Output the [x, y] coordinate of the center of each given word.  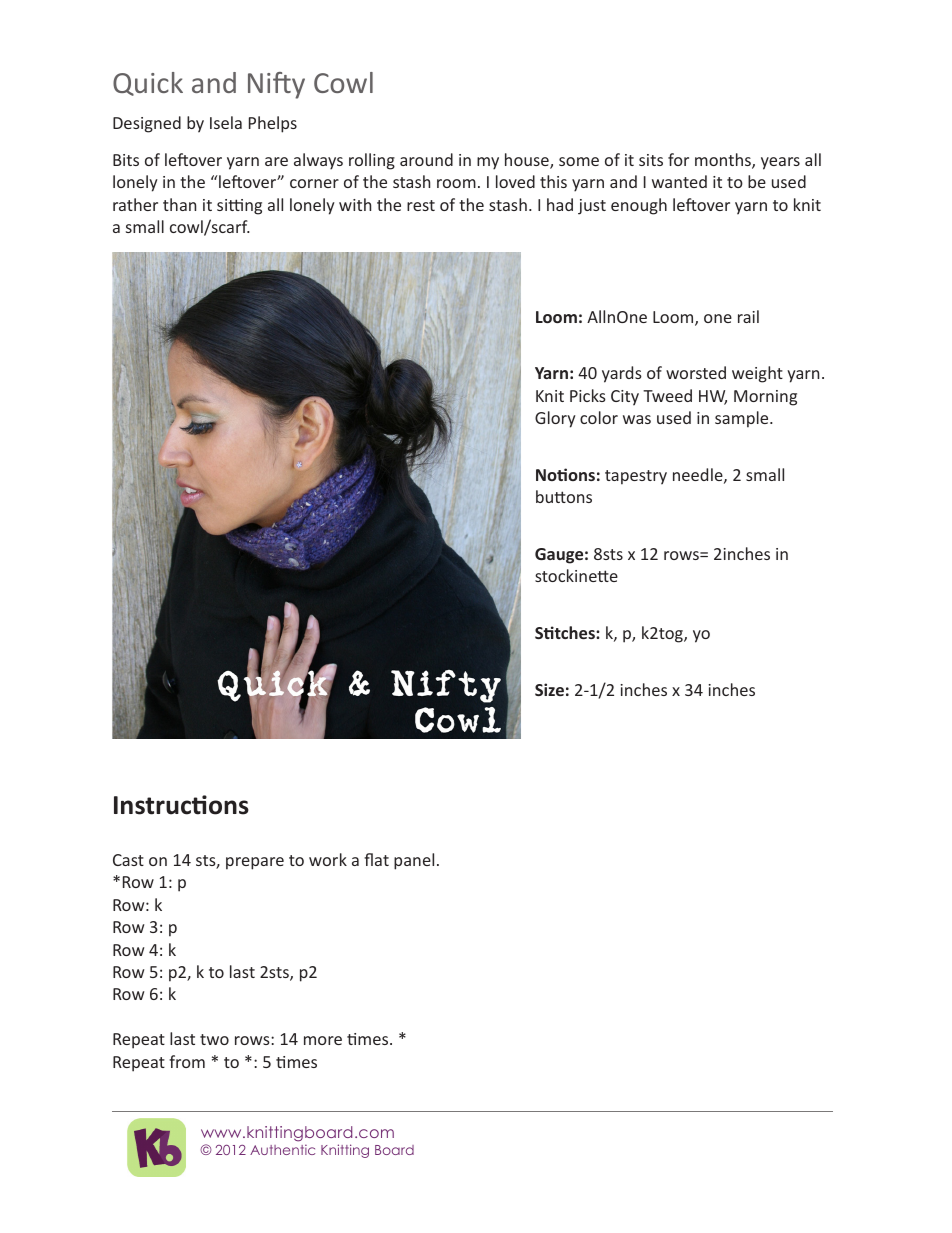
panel [414, 861]
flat [376, 859]
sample [743, 419]
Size [549, 689]
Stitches [566, 632]
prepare [255, 863]
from [187, 1061]
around [426, 159]
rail [748, 316]
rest [421, 205]
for [678, 159]
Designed [147, 124]
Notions [565, 474]
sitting [239, 207]
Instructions [181, 805]
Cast [128, 860]
